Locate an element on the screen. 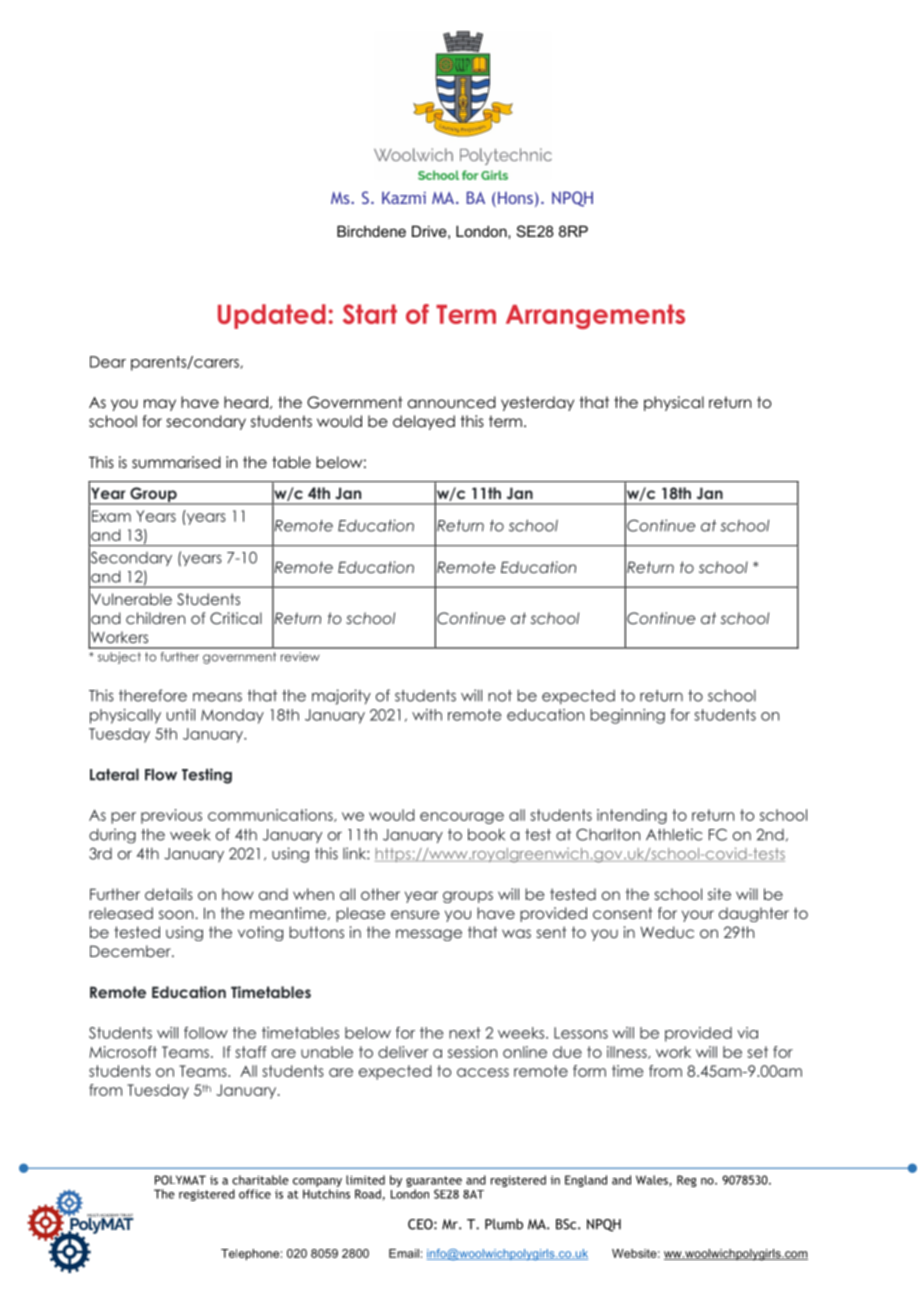 This screenshot has height=1308, width=924. children is located at coordinates (155, 618).
